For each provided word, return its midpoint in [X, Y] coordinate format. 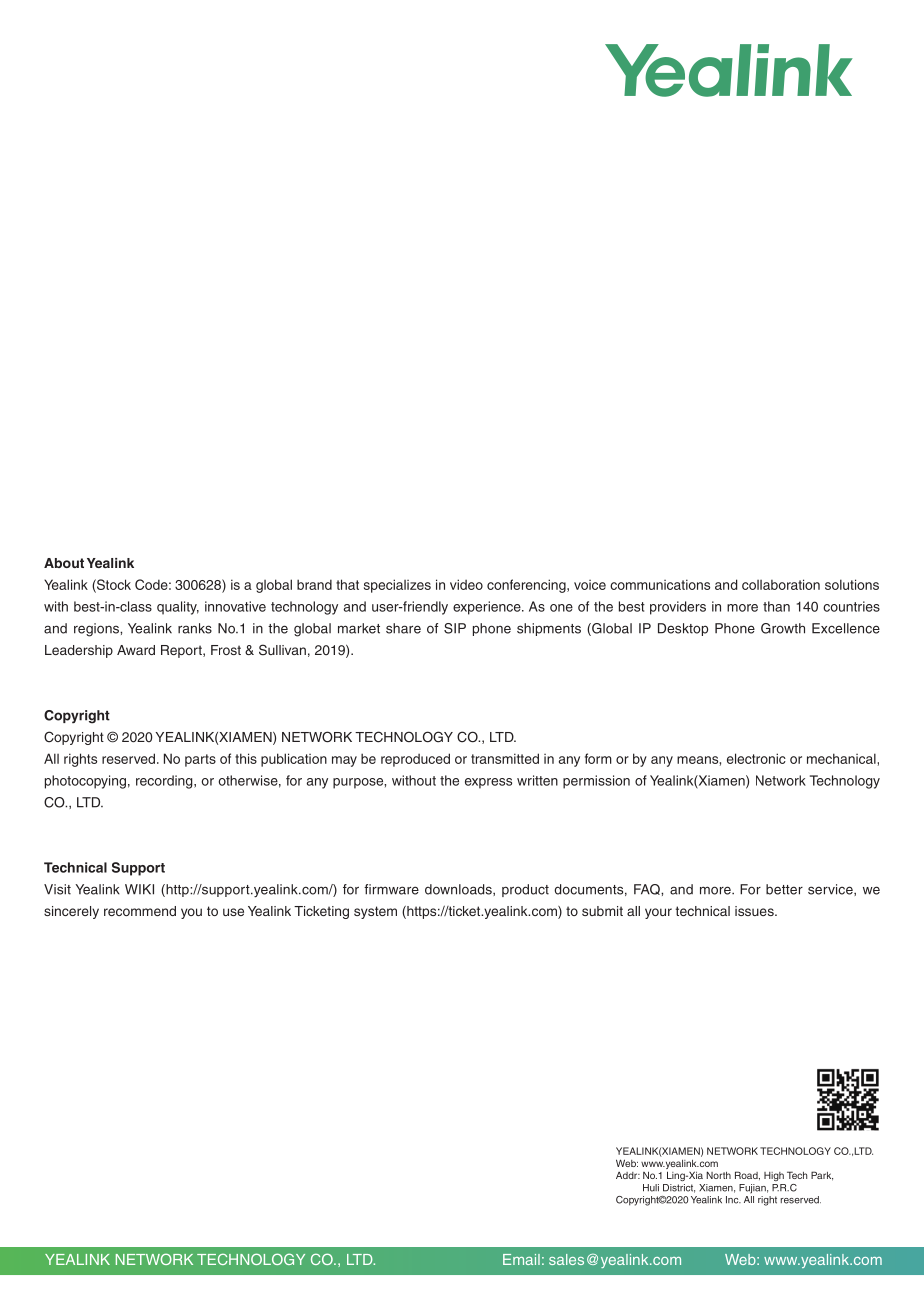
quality [178, 608]
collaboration [781, 584]
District [679, 1188]
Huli [651, 1188]
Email [521, 1259]
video [466, 584]
